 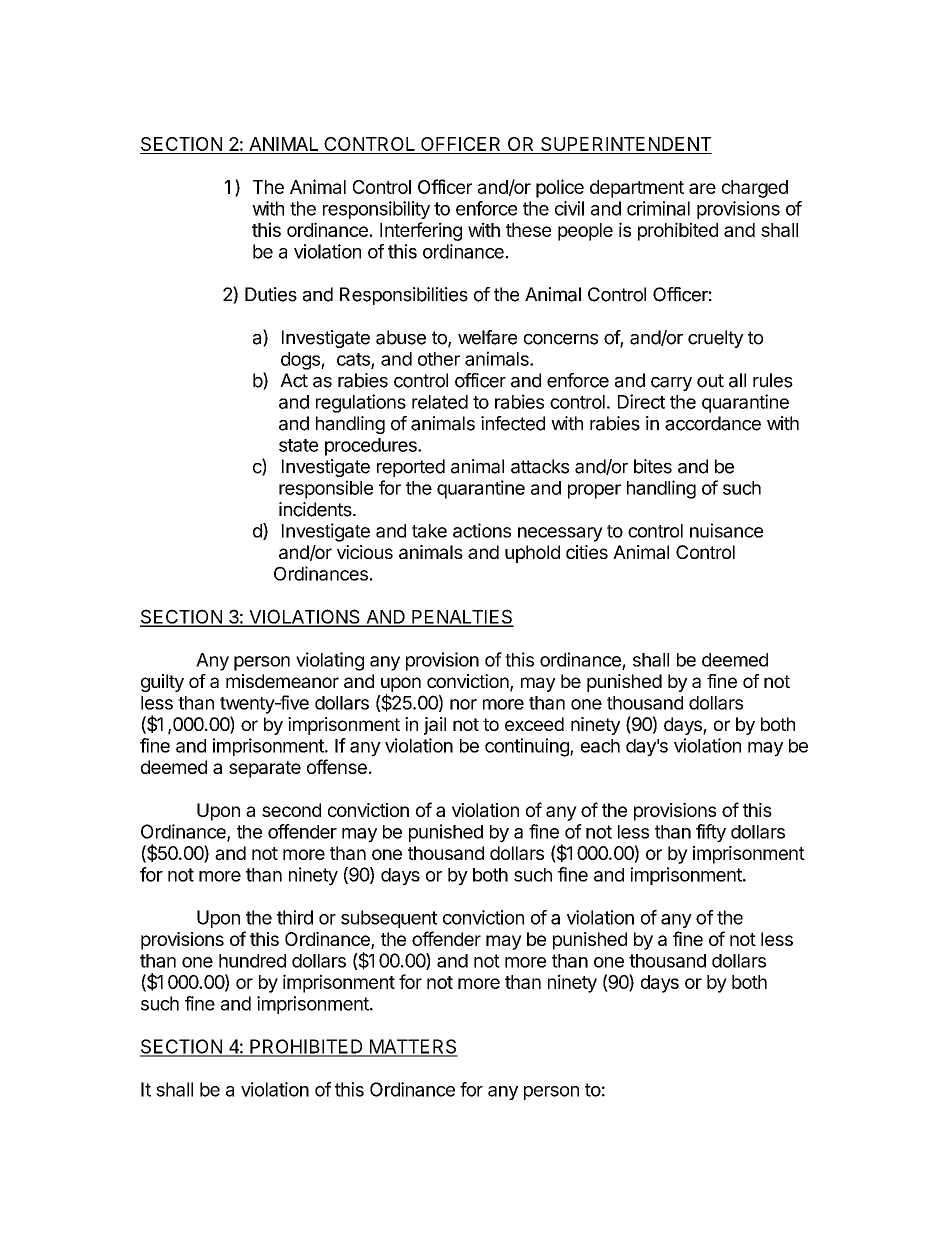 What do you see at coordinates (301, 361) in the page?
I see `dogs` at bounding box center [301, 361].
